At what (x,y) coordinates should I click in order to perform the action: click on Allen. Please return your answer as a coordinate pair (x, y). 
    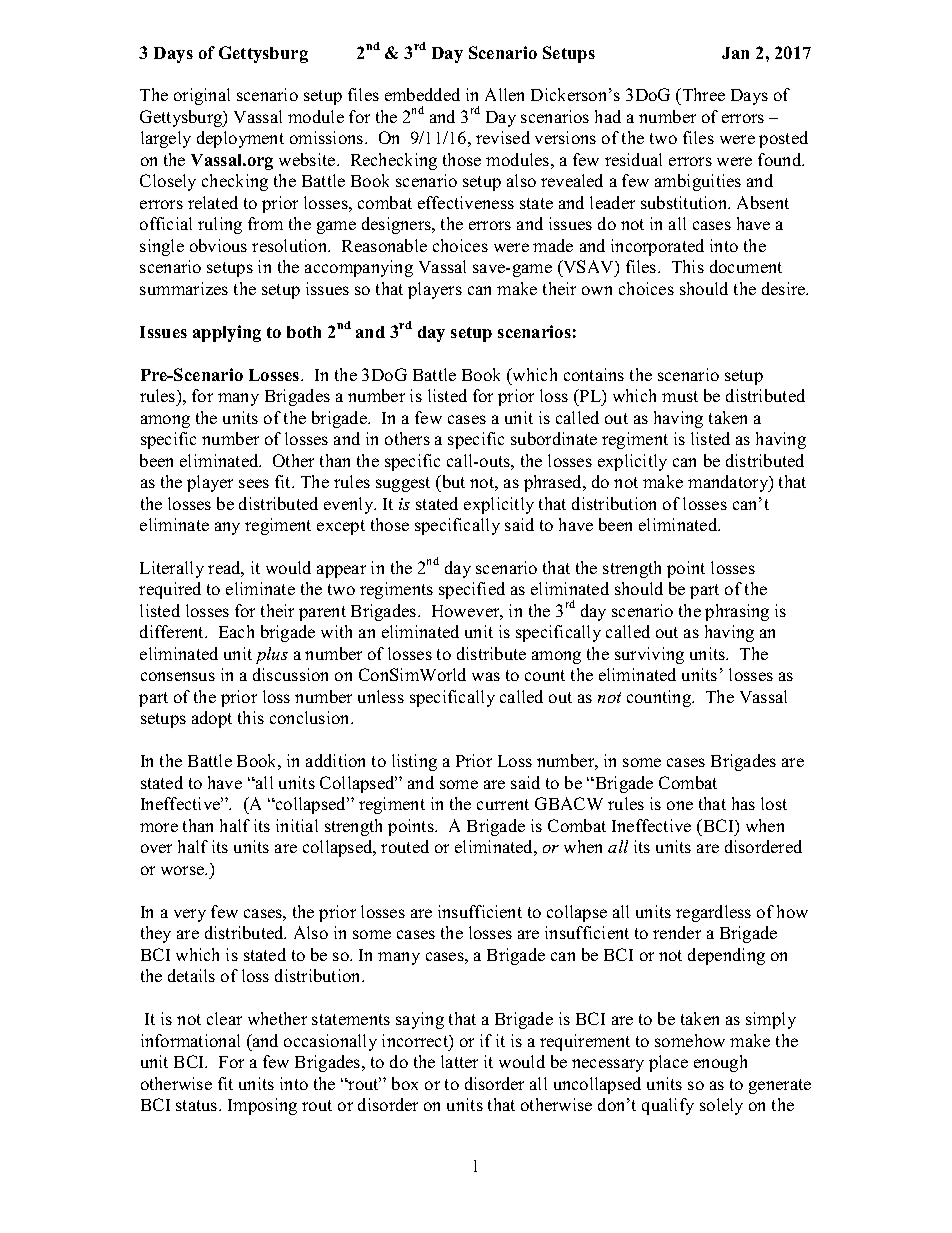
    Looking at the image, I should click on (504, 94).
